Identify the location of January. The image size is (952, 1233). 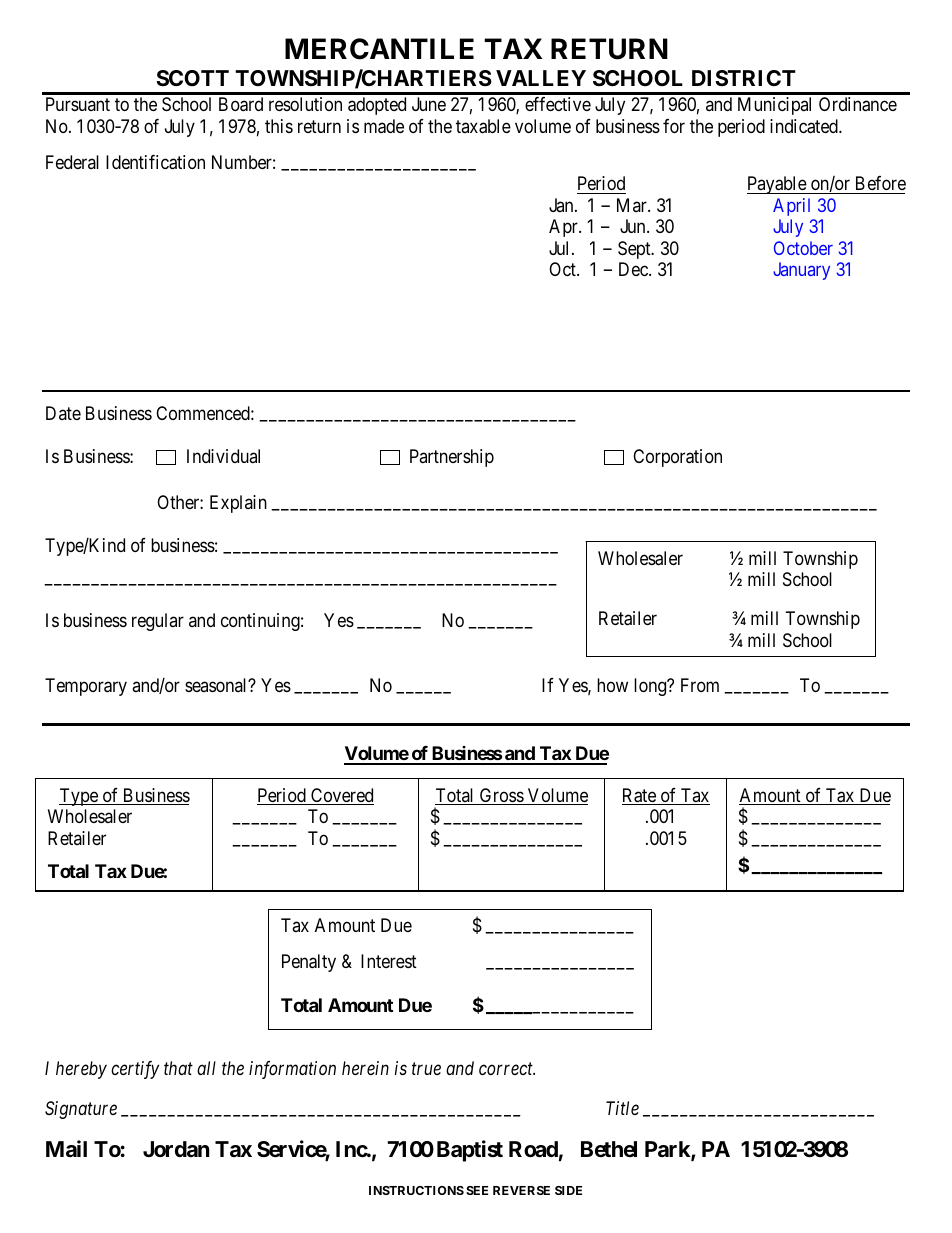
(801, 271).
